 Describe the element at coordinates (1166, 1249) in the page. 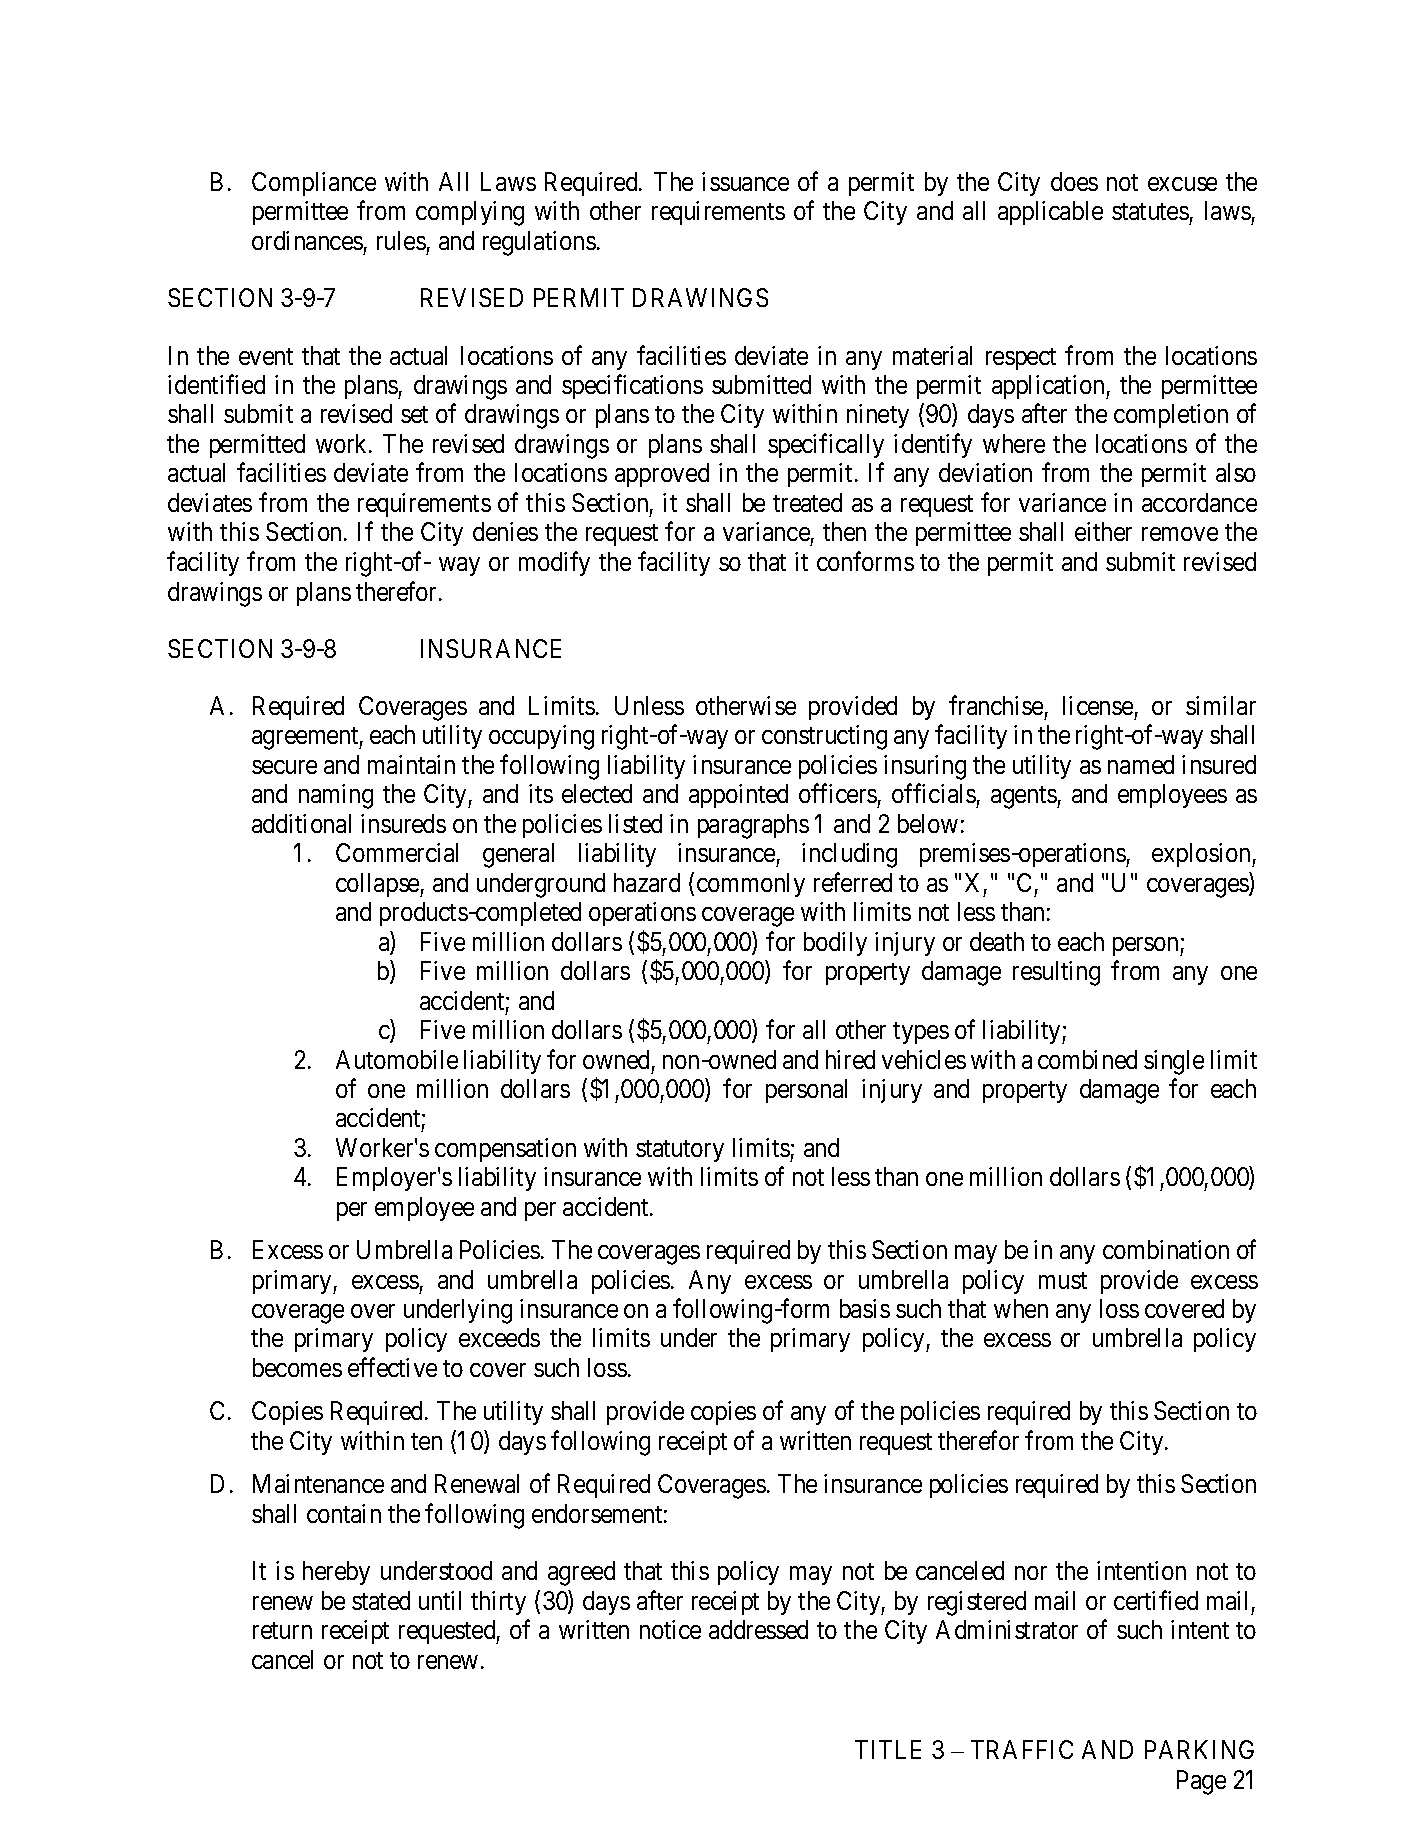

I see `combination` at that location.
